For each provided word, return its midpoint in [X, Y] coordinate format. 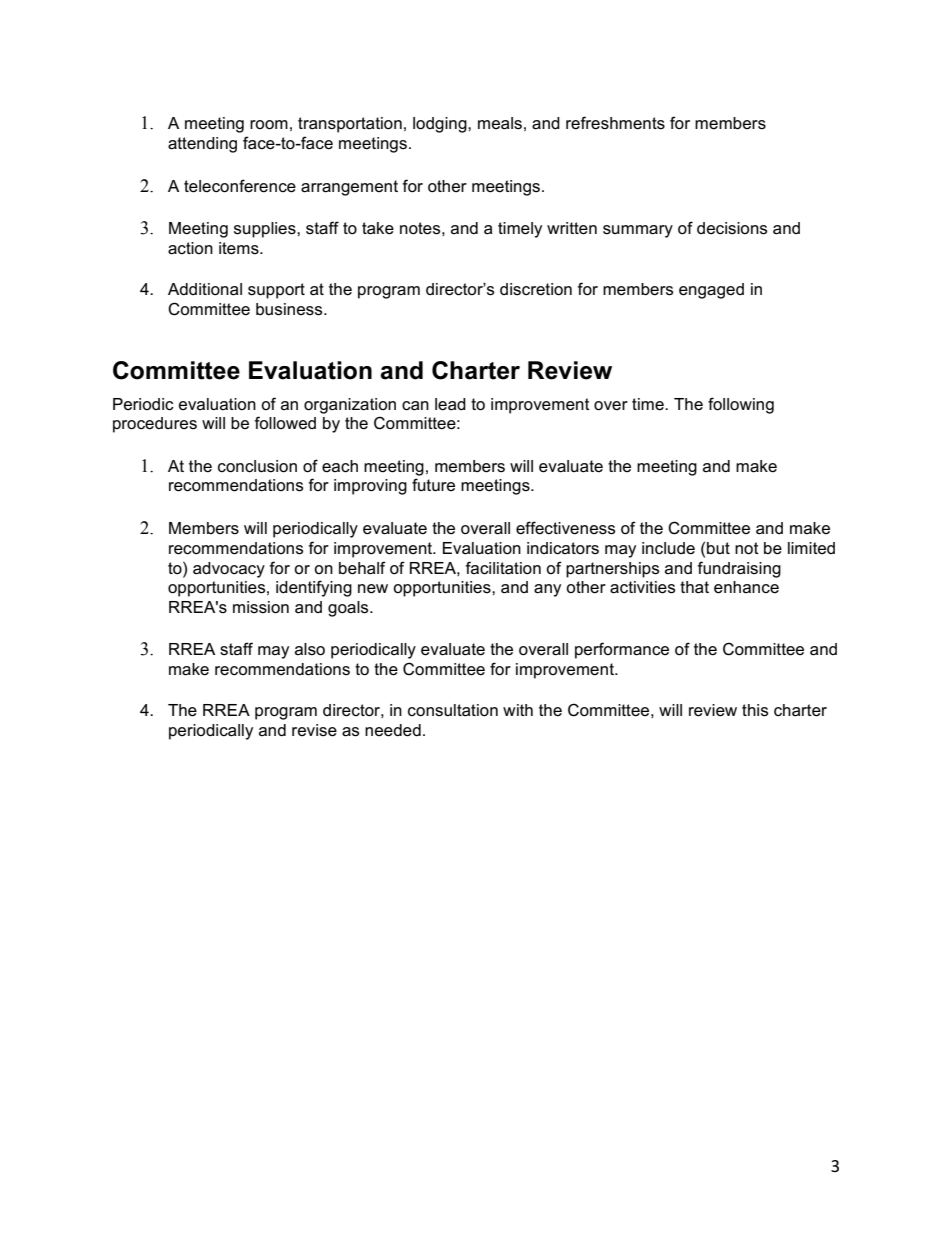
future [433, 485]
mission [261, 607]
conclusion [257, 466]
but [718, 548]
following [741, 405]
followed [285, 423]
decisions [732, 228]
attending [202, 145]
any [547, 590]
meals [500, 123]
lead [450, 404]
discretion [536, 289]
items [240, 248]
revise [314, 730]
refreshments [615, 123]
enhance [746, 587]
